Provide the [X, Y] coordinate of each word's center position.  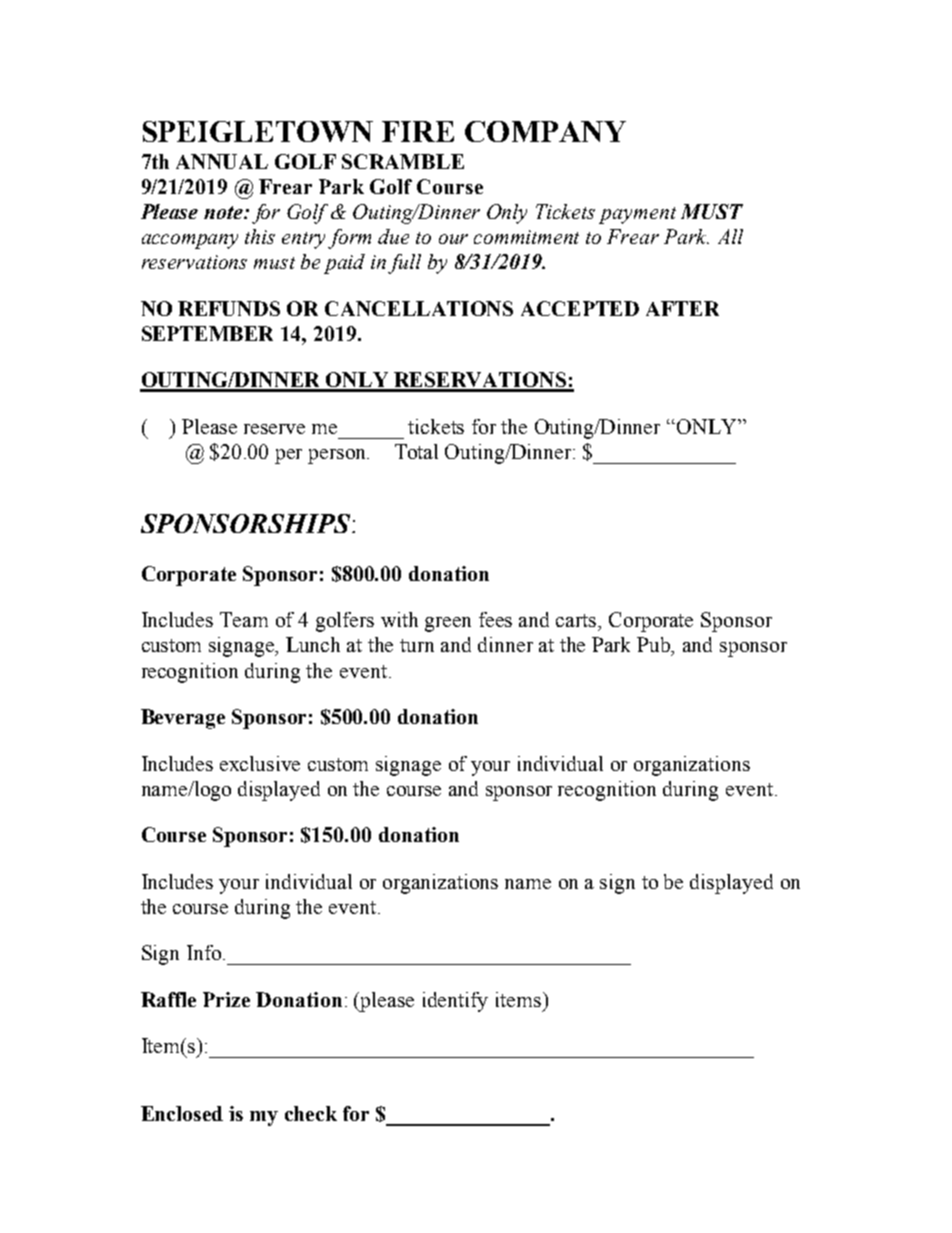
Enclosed [182, 1113]
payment [637, 215]
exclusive [260, 763]
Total [416, 451]
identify [455, 1002]
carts [577, 620]
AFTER [682, 308]
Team [244, 619]
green [448, 624]
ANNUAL [222, 161]
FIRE [418, 131]
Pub [655, 646]
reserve [274, 429]
